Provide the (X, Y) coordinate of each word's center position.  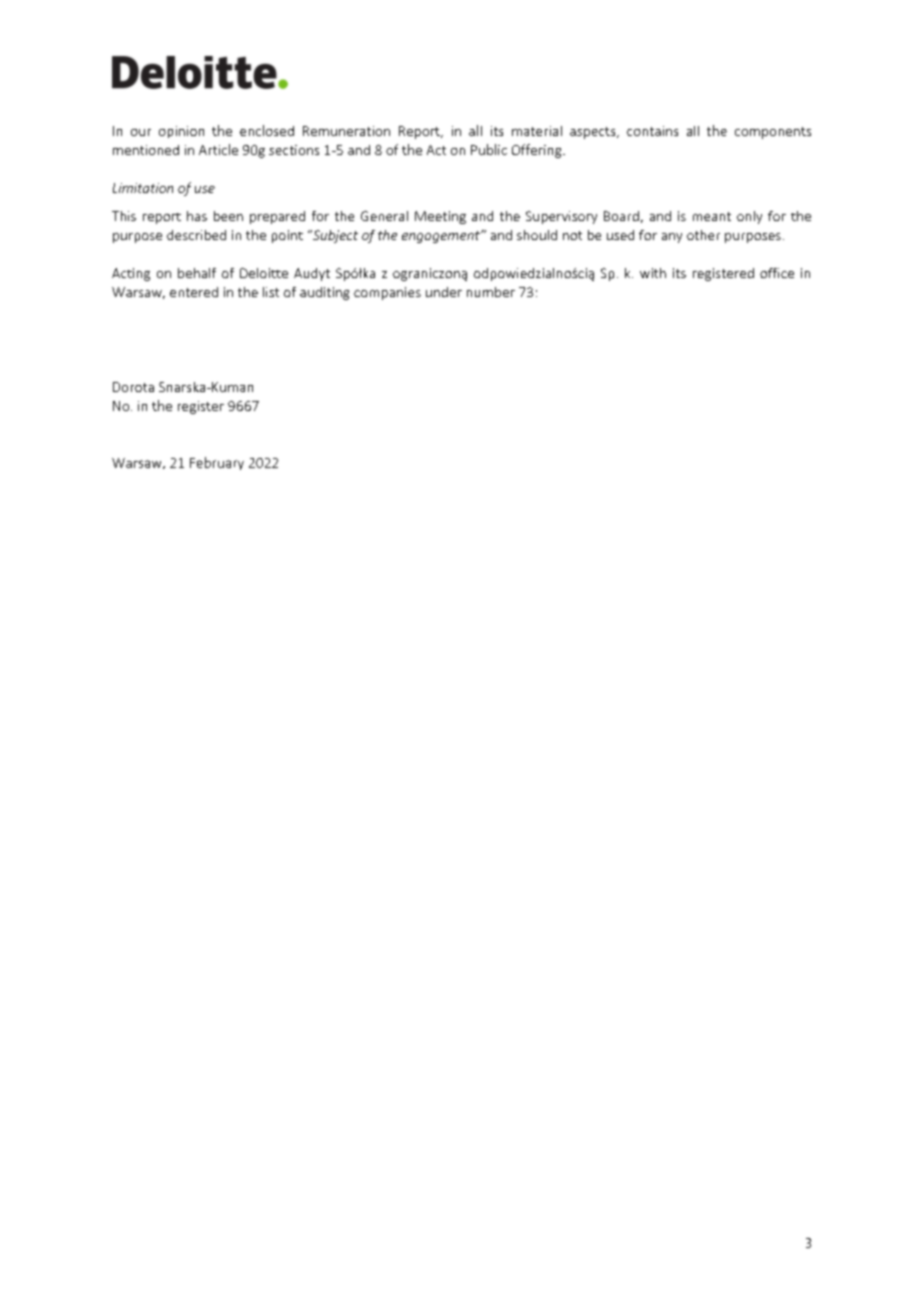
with (653, 273)
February (217, 463)
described (196, 235)
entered (194, 292)
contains (652, 131)
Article (218, 149)
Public (489, 149)
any (672, 238)
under (444, 292)
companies (387, 293)
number (491, 292)
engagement (442, 237)
